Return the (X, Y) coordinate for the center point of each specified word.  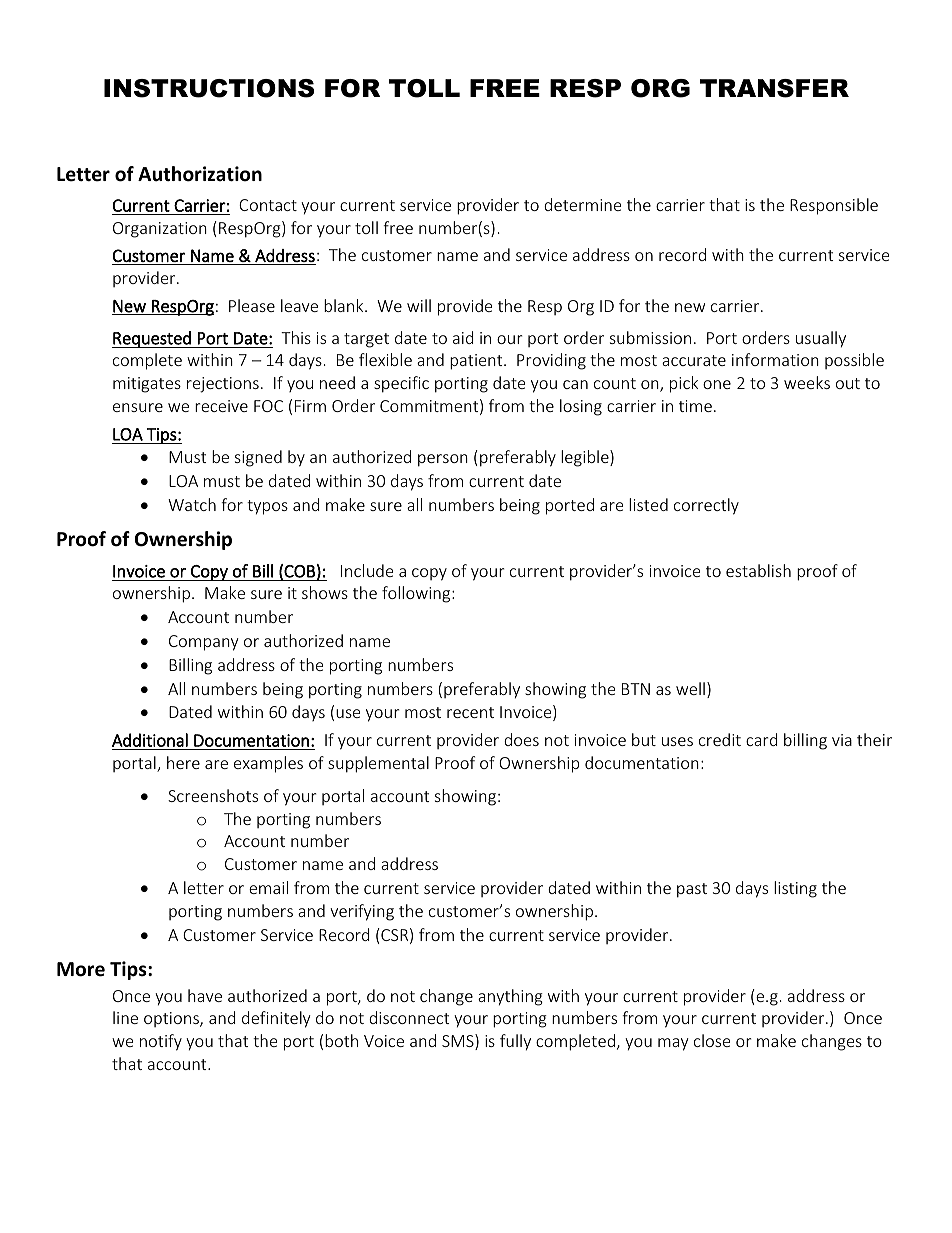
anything (510, 997)
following (417, 594)
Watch (192, 504)
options (172, 1019)
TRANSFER (774, 88)
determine (582, 204)
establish (758, 570)
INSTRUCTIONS (209, 88)
